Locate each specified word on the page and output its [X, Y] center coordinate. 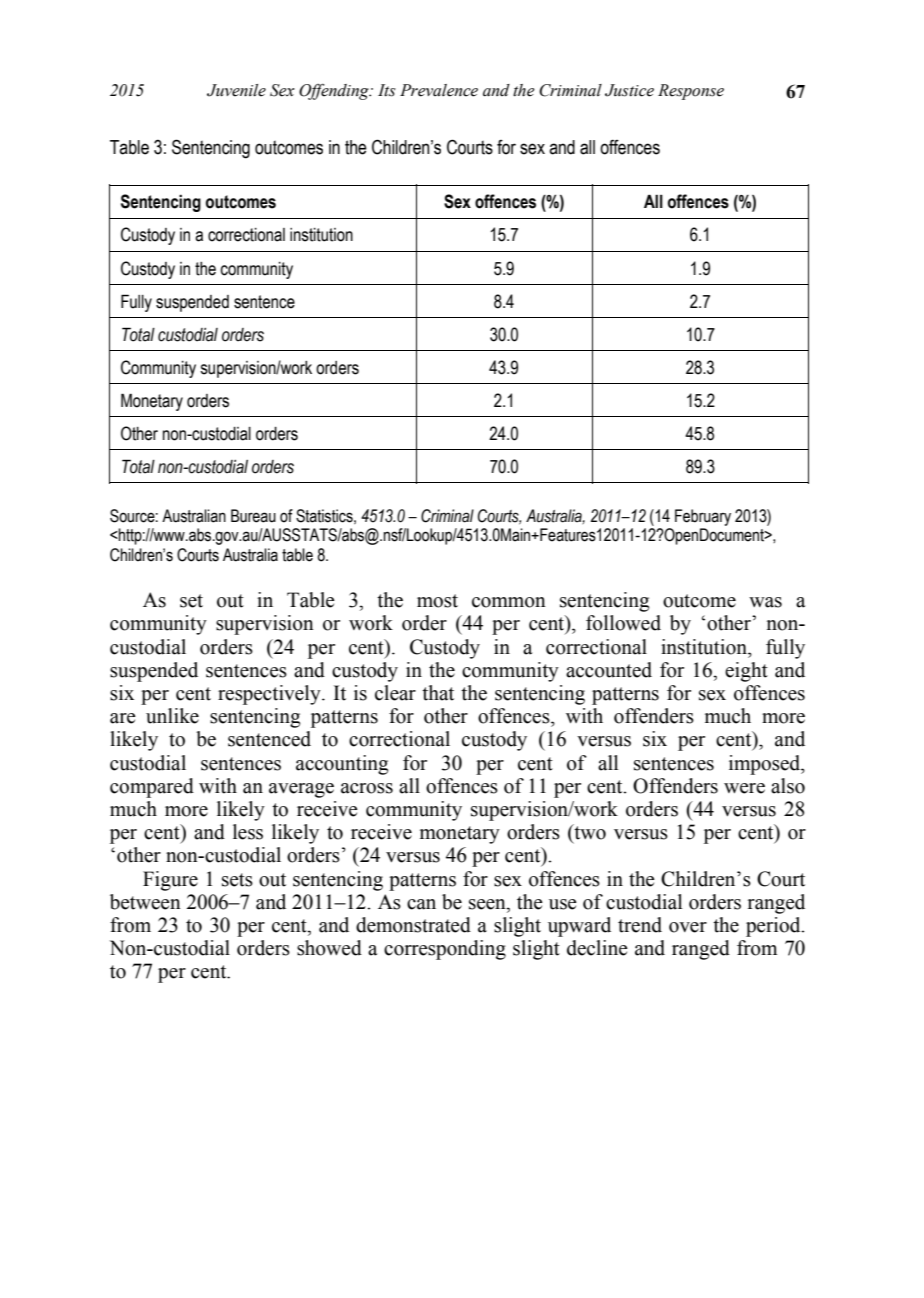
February [703, 517]
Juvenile [236, 90]
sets [237, 880]
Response [691, 92]
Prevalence [439, 90]
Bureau [253, 516]
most [437, 601]
